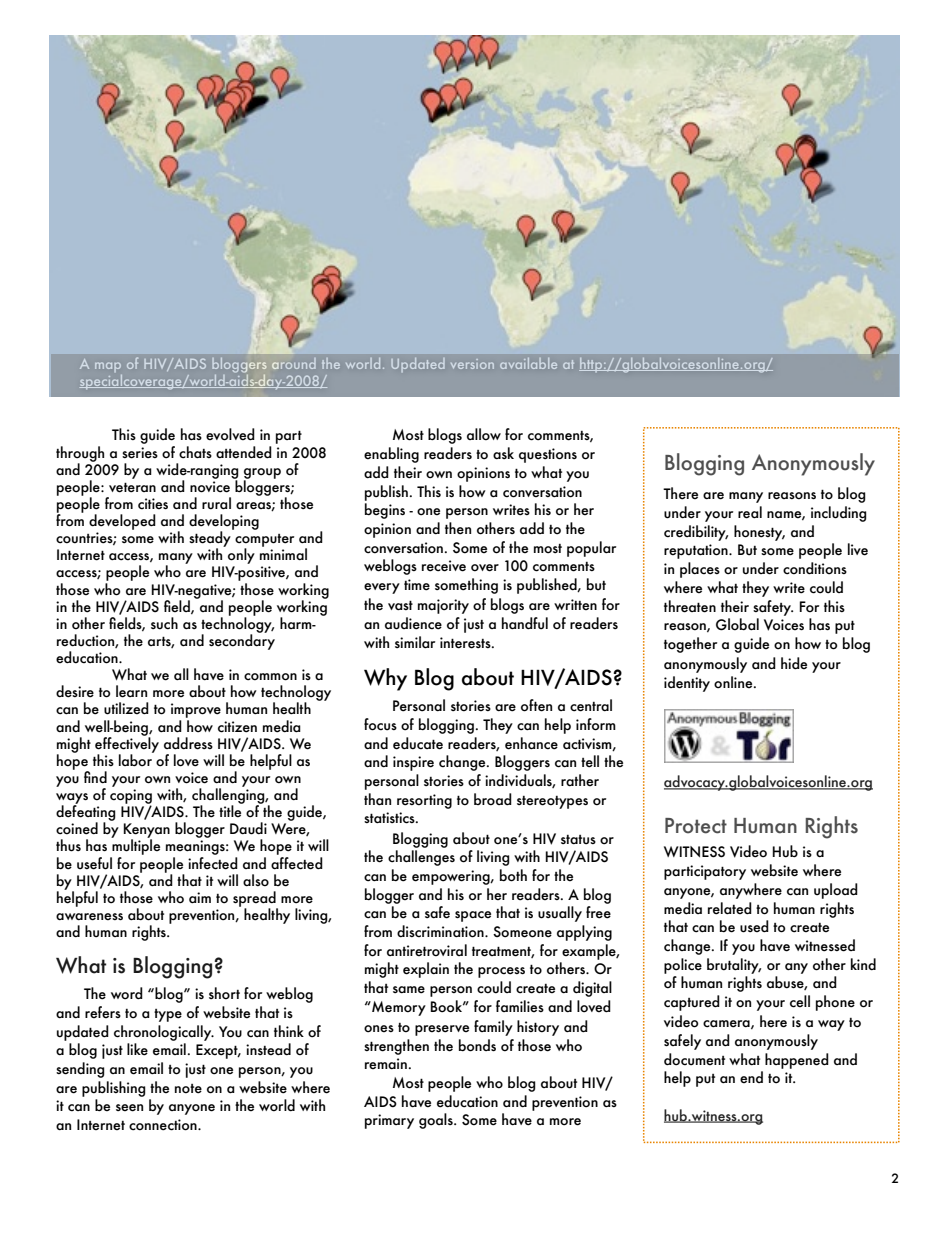 The image size is (952, 1233). I want to click on challenges, so click(421, 858).
